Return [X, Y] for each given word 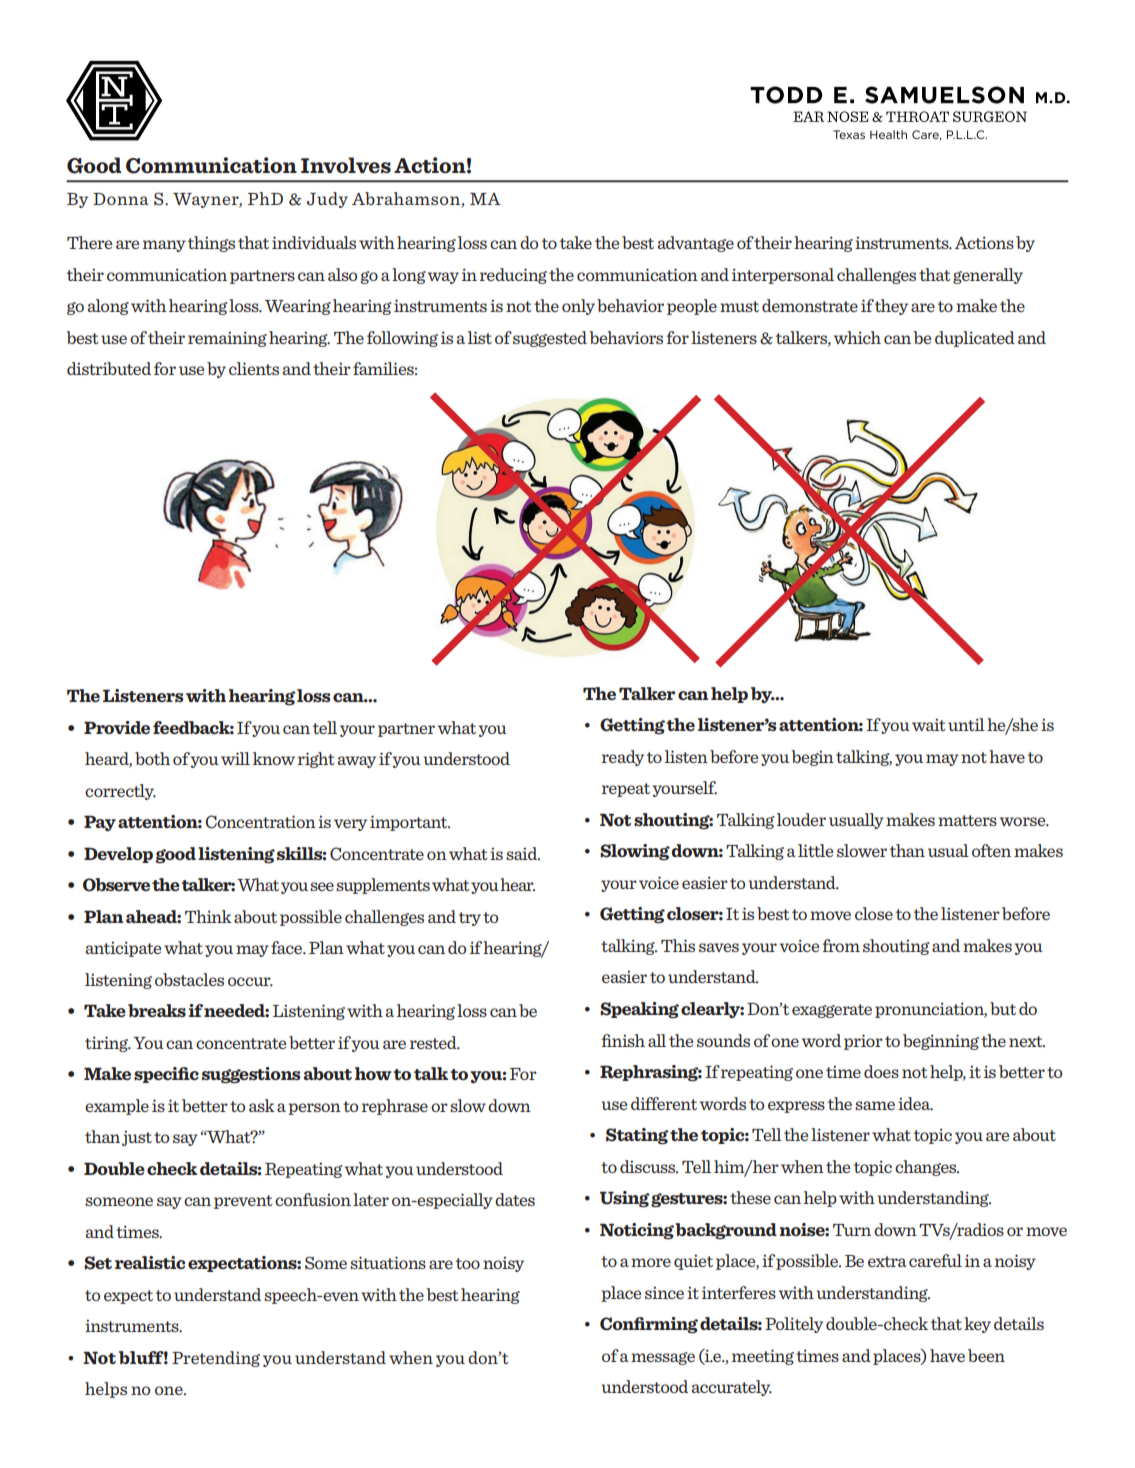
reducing [513, 276]
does [881, 1071]
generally [988, 276]
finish [623, 1040]
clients [254, 368]
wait [929, 724]
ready [623, 758]
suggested [550, 339]
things [211, 244]
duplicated [975, 339]
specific [166, 1075]
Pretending [216, 1359]
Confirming [649, 1325]
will [235, 758]
